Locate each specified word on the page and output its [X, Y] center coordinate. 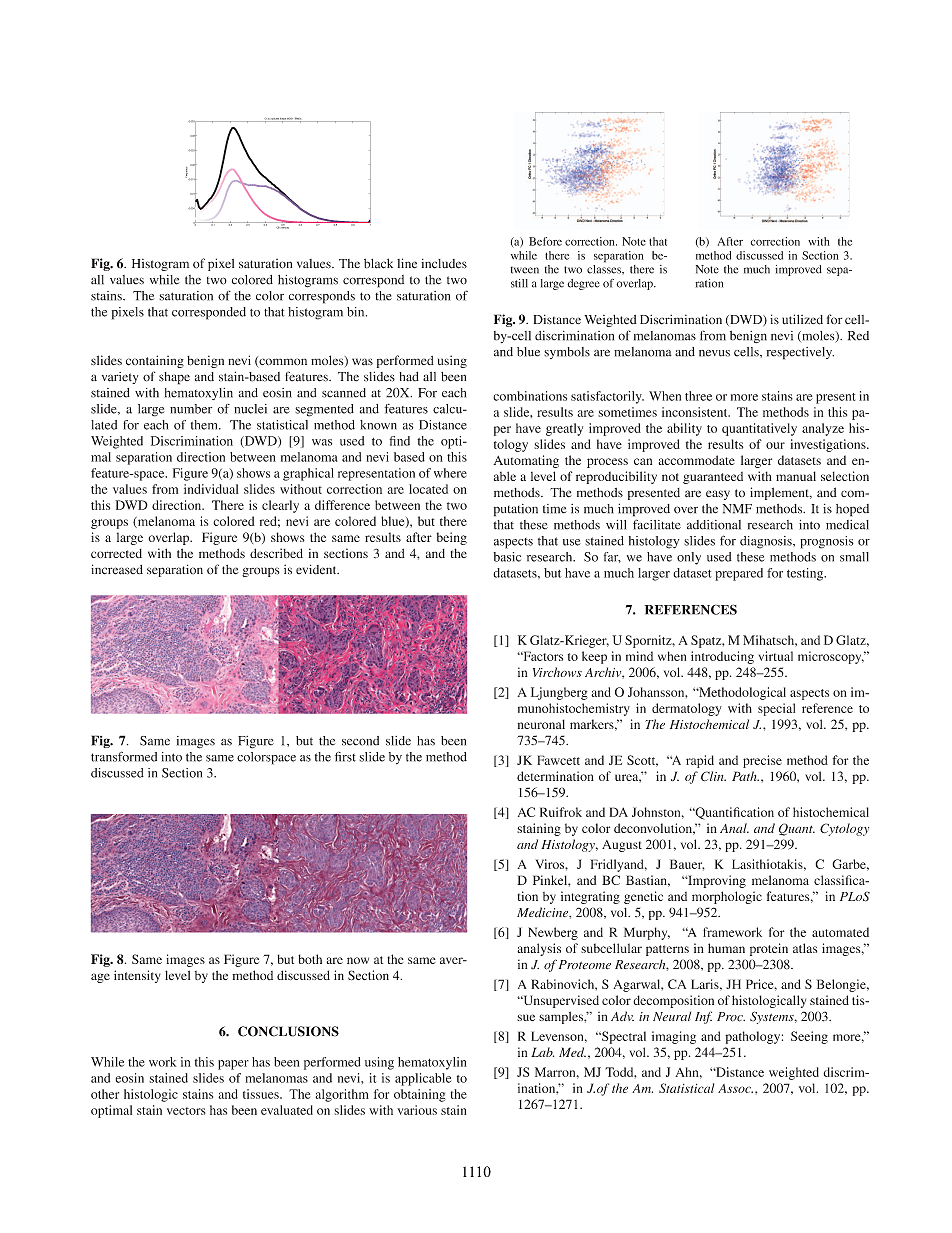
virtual [776, 656]
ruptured [275, 120]
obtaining [420, 1095]
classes [605, 268]
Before [545, 241]
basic [507, 557]
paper [233, 1065]
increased [117, 569]
